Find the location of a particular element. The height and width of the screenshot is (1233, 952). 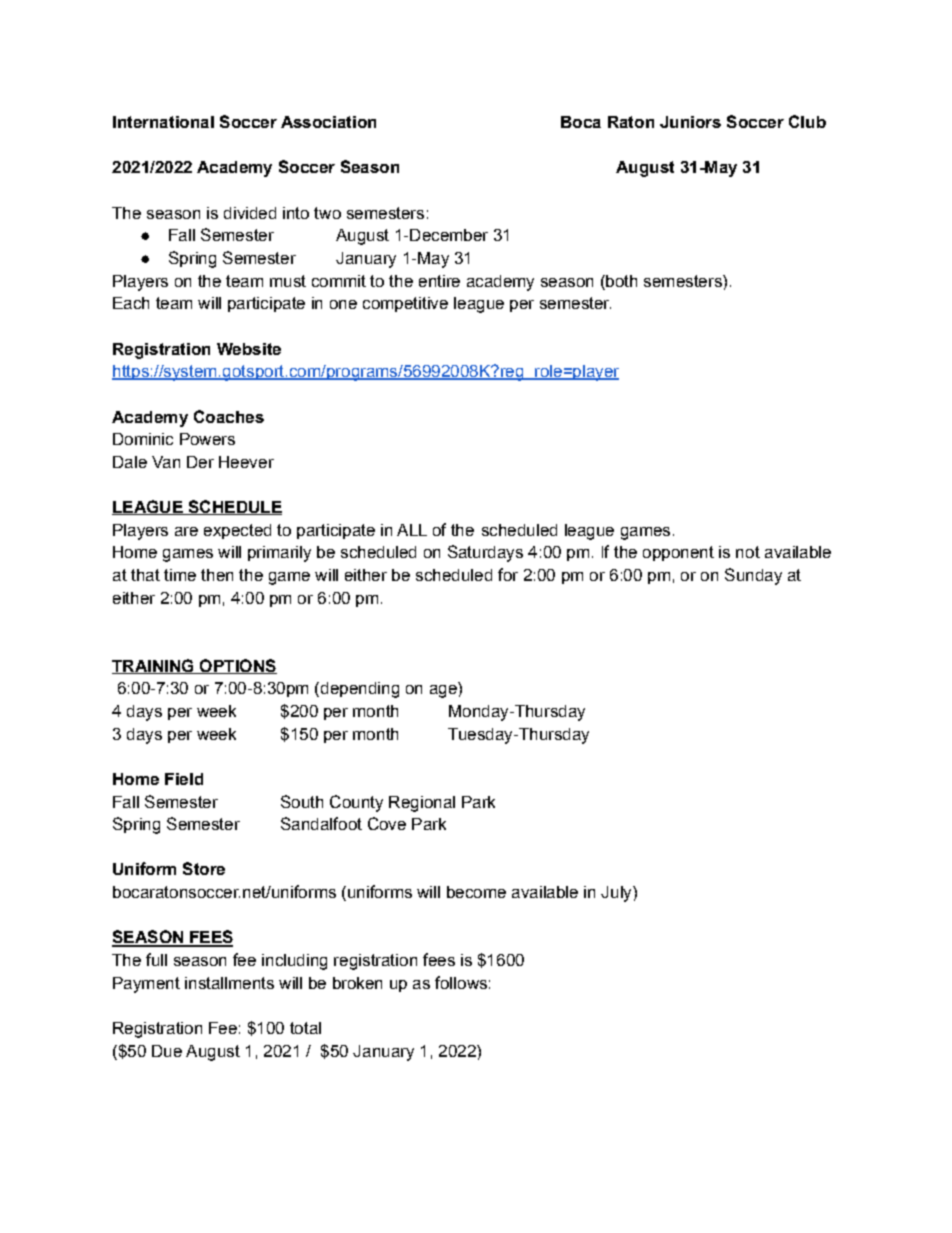

Powers is located at coordinates (207, 439).
